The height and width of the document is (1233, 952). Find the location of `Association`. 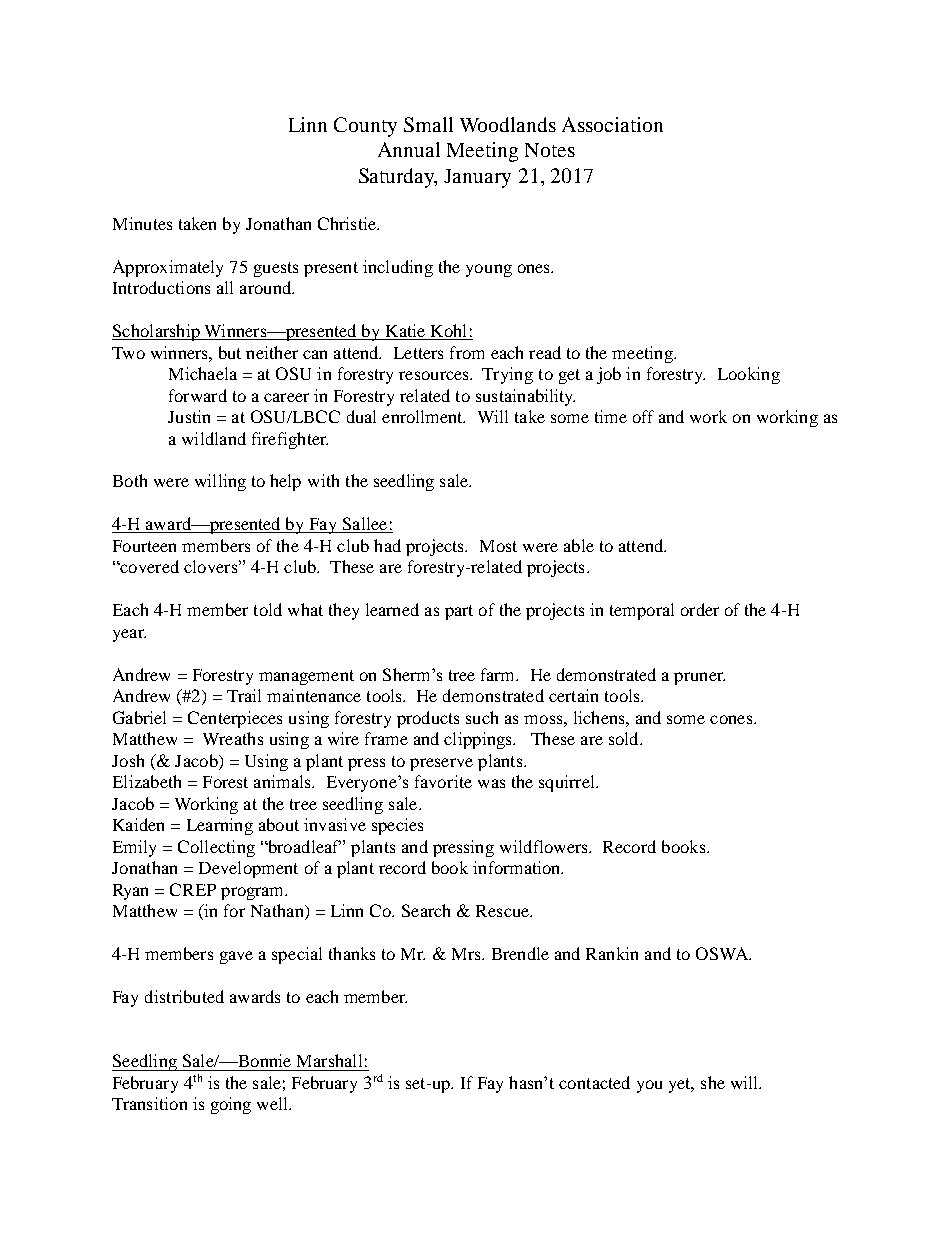

Association is located at coordinates (612, 124).
